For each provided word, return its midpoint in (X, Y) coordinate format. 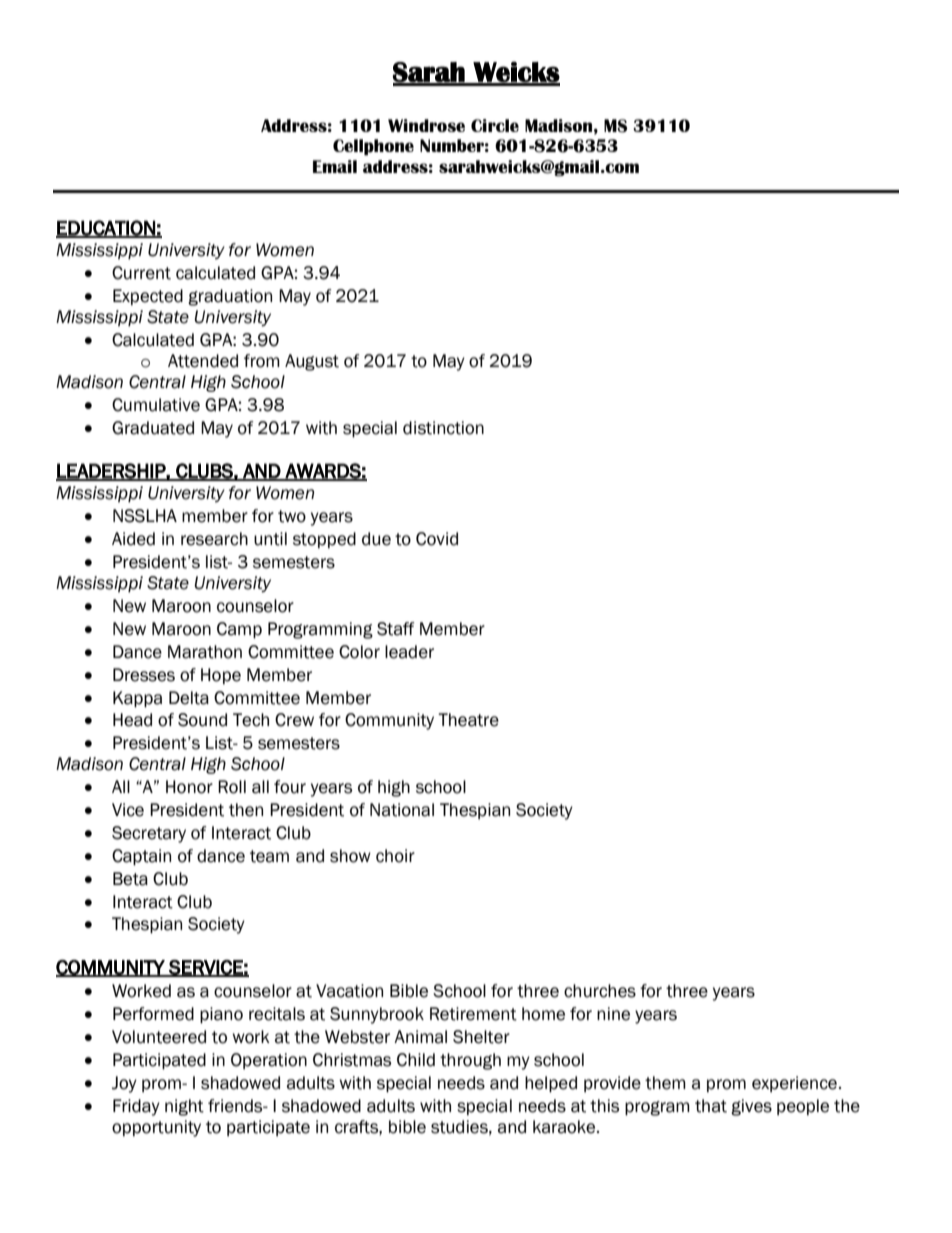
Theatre (468, 720)
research (214, 539)
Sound (202, 720)
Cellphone (373, 147)
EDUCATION (106, 228)
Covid (437, 539)
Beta (130, 879)
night (184, 1107)
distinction (443, 428)
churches (600, 991)
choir (395, 856)
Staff (396, 629)
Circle (495, 125)
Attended (203, 361)
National (402, 810)
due (376, 539)
